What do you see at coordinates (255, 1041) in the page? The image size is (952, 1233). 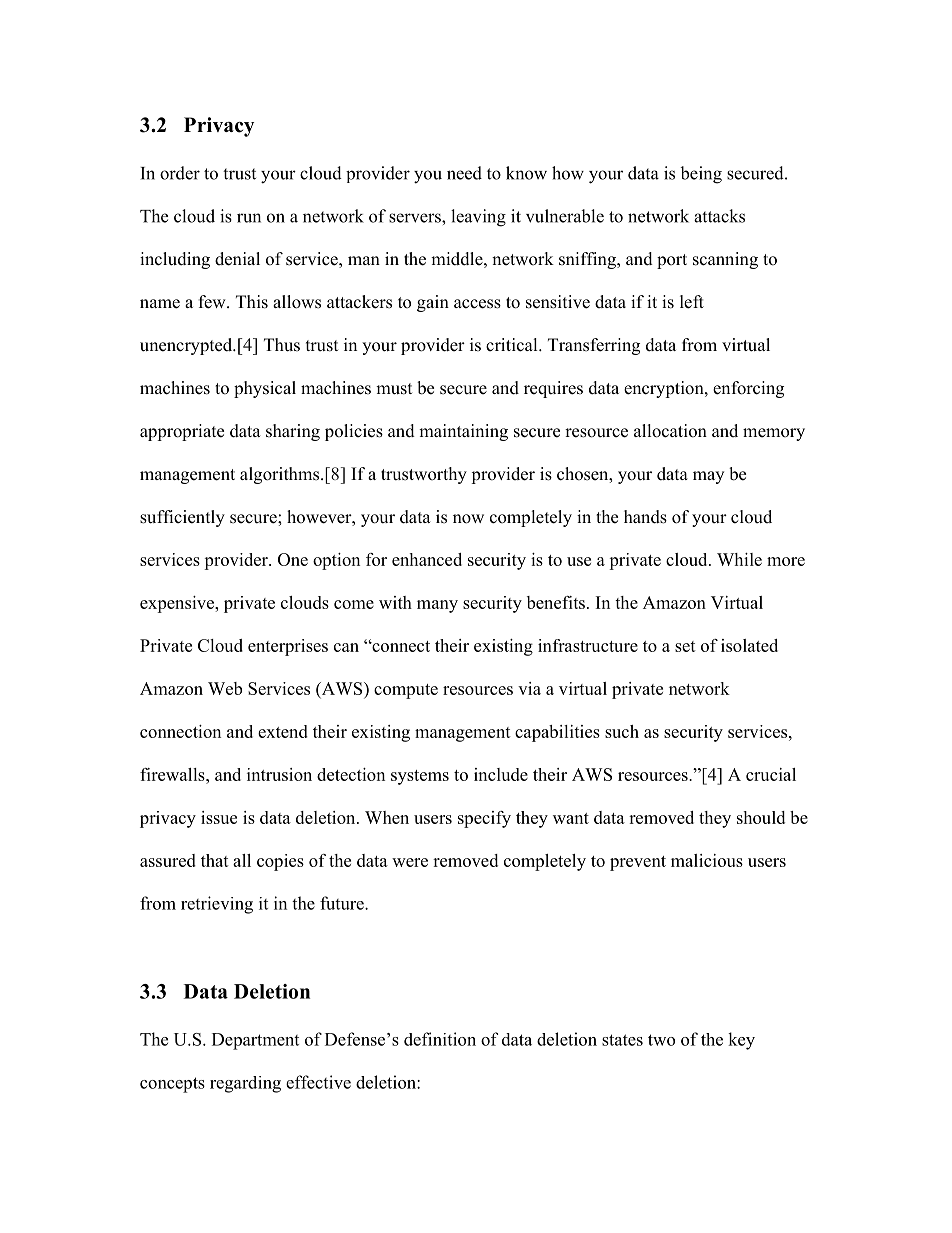 I see `Department` at bounding box center [255, 1041].
